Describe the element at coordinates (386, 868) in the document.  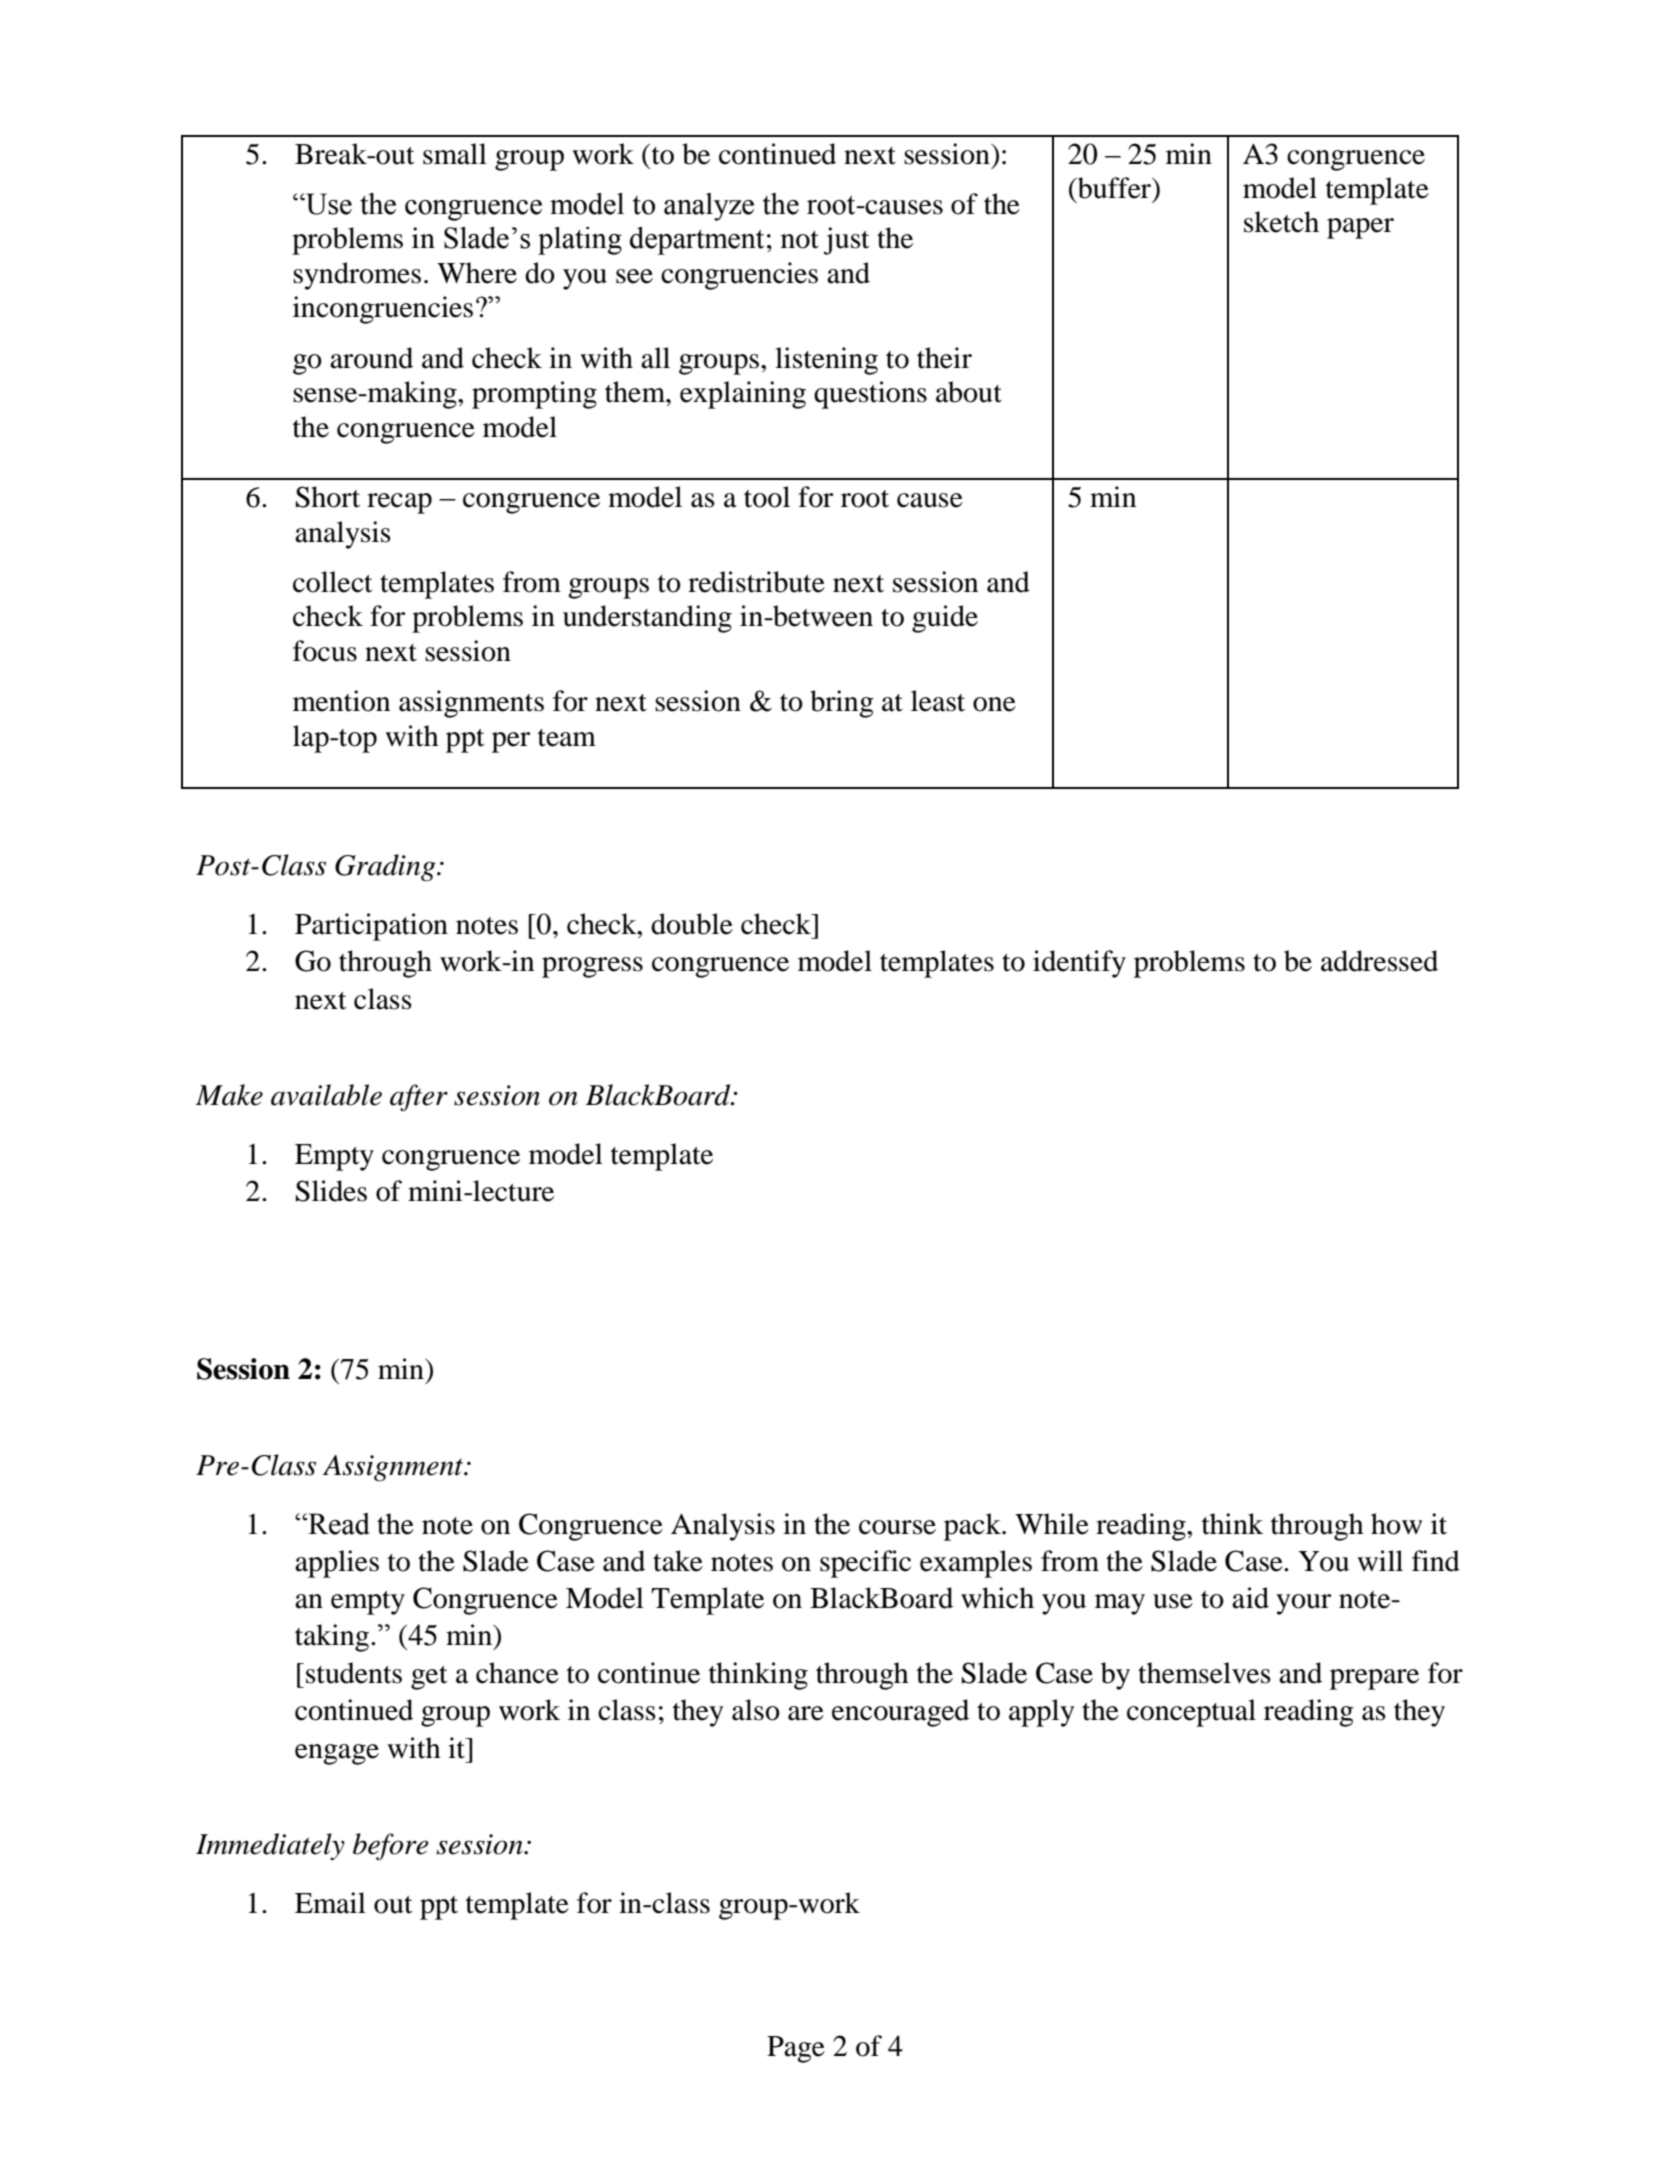
I see `Grading` at that location.
